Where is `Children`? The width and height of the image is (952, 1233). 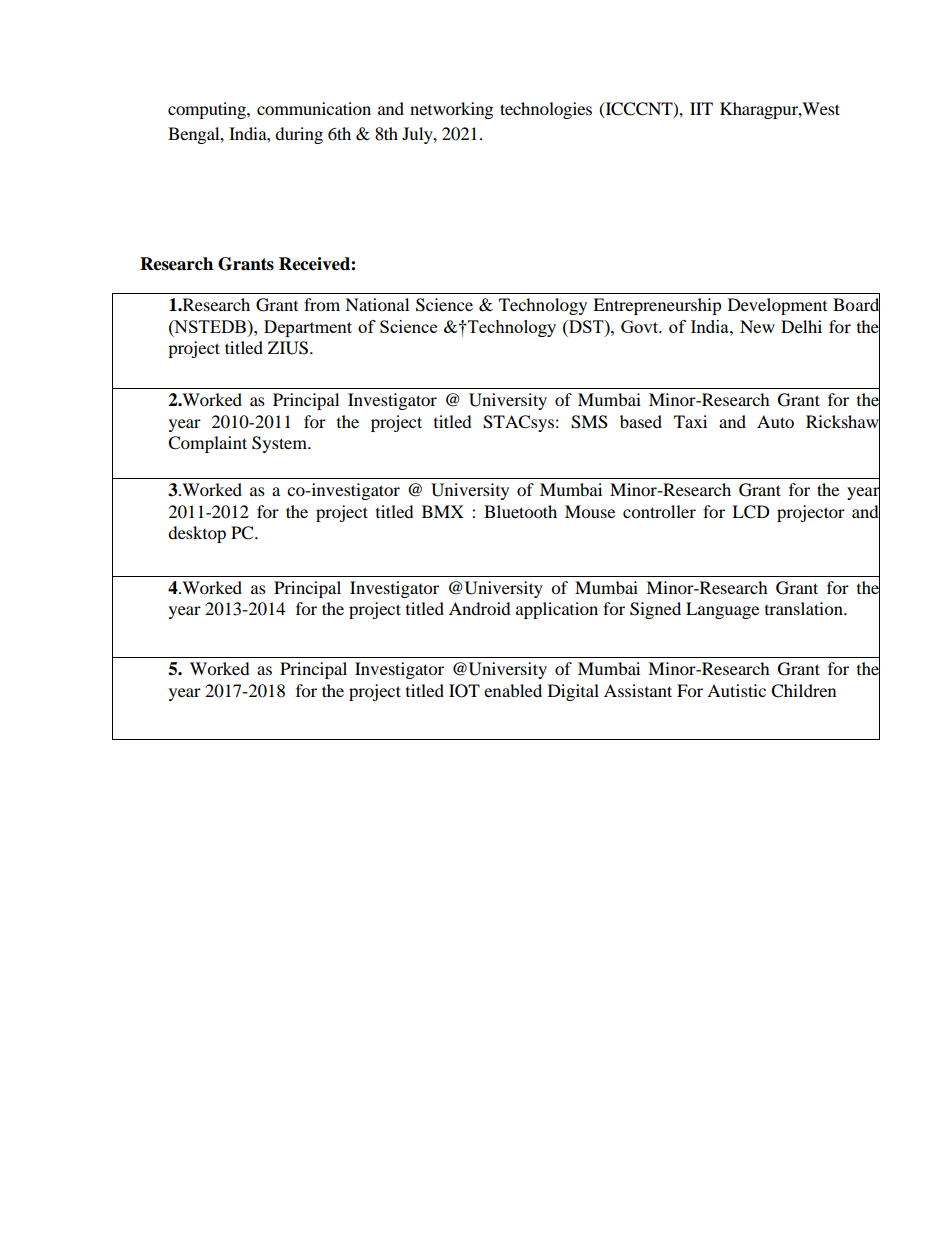
Children is located at coordinates (803, 691).
